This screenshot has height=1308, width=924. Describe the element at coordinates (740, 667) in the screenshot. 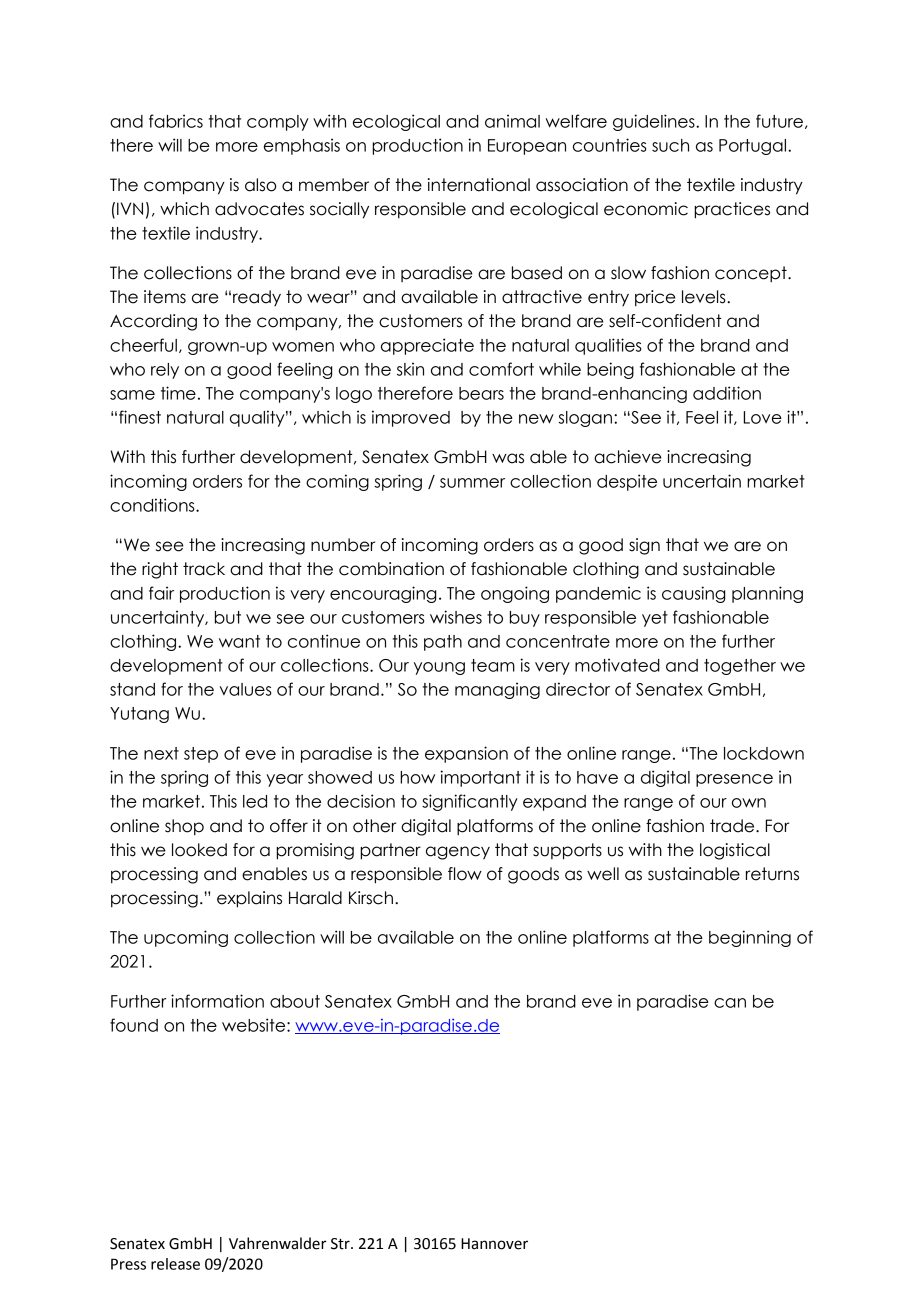

I see `together` at that location.
